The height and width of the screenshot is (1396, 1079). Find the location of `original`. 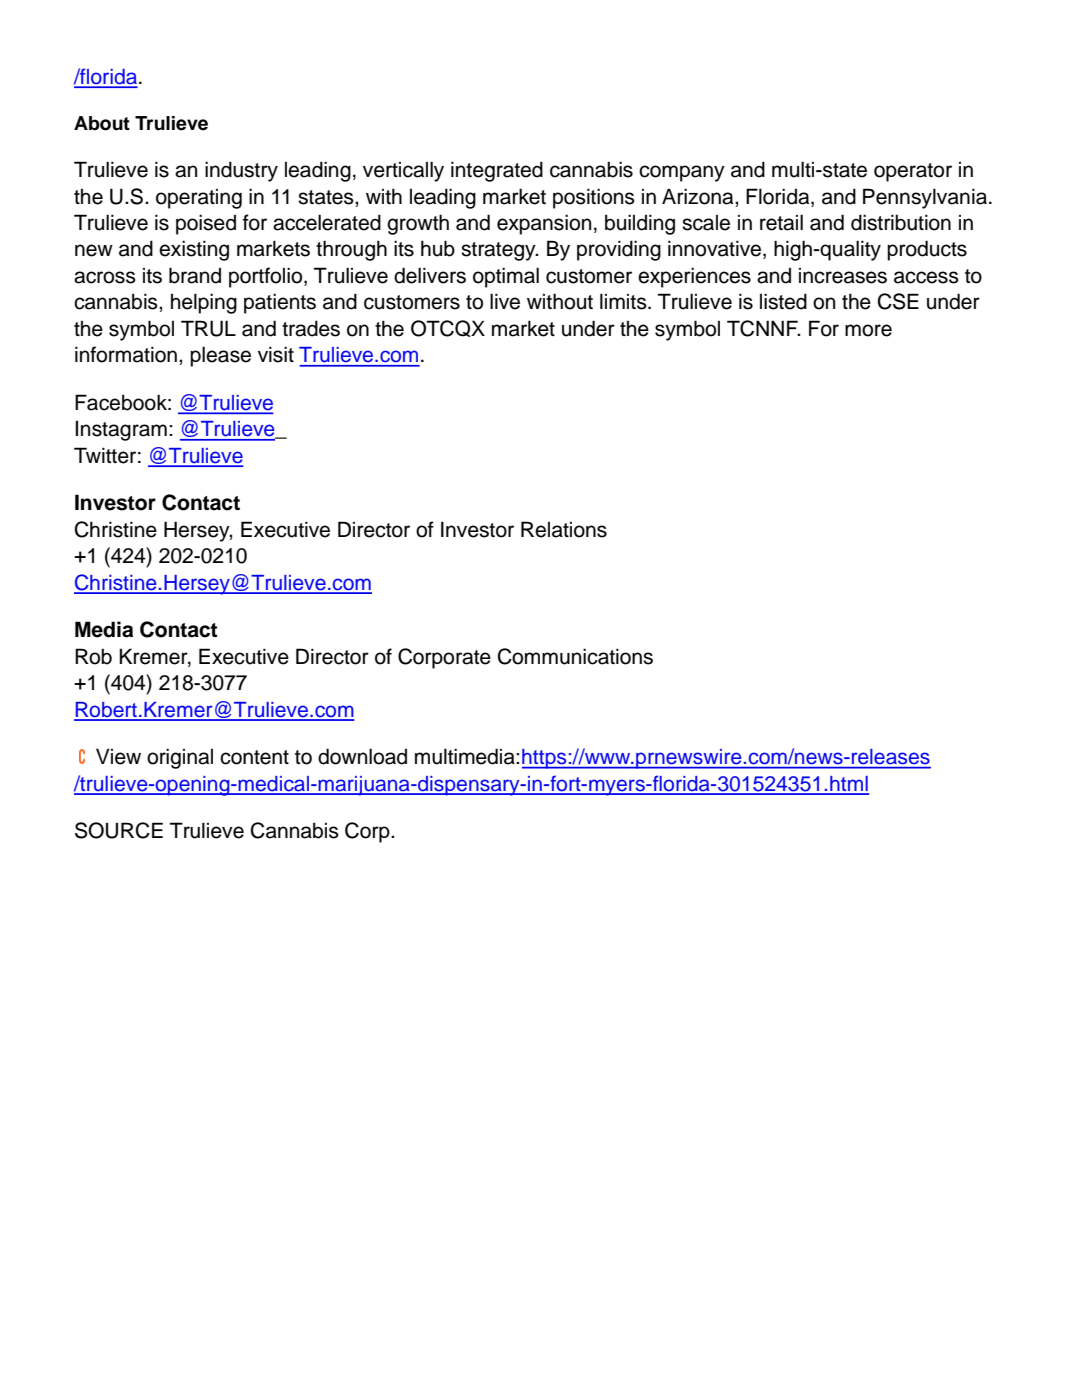

original is located at coordinates (180, 758).
